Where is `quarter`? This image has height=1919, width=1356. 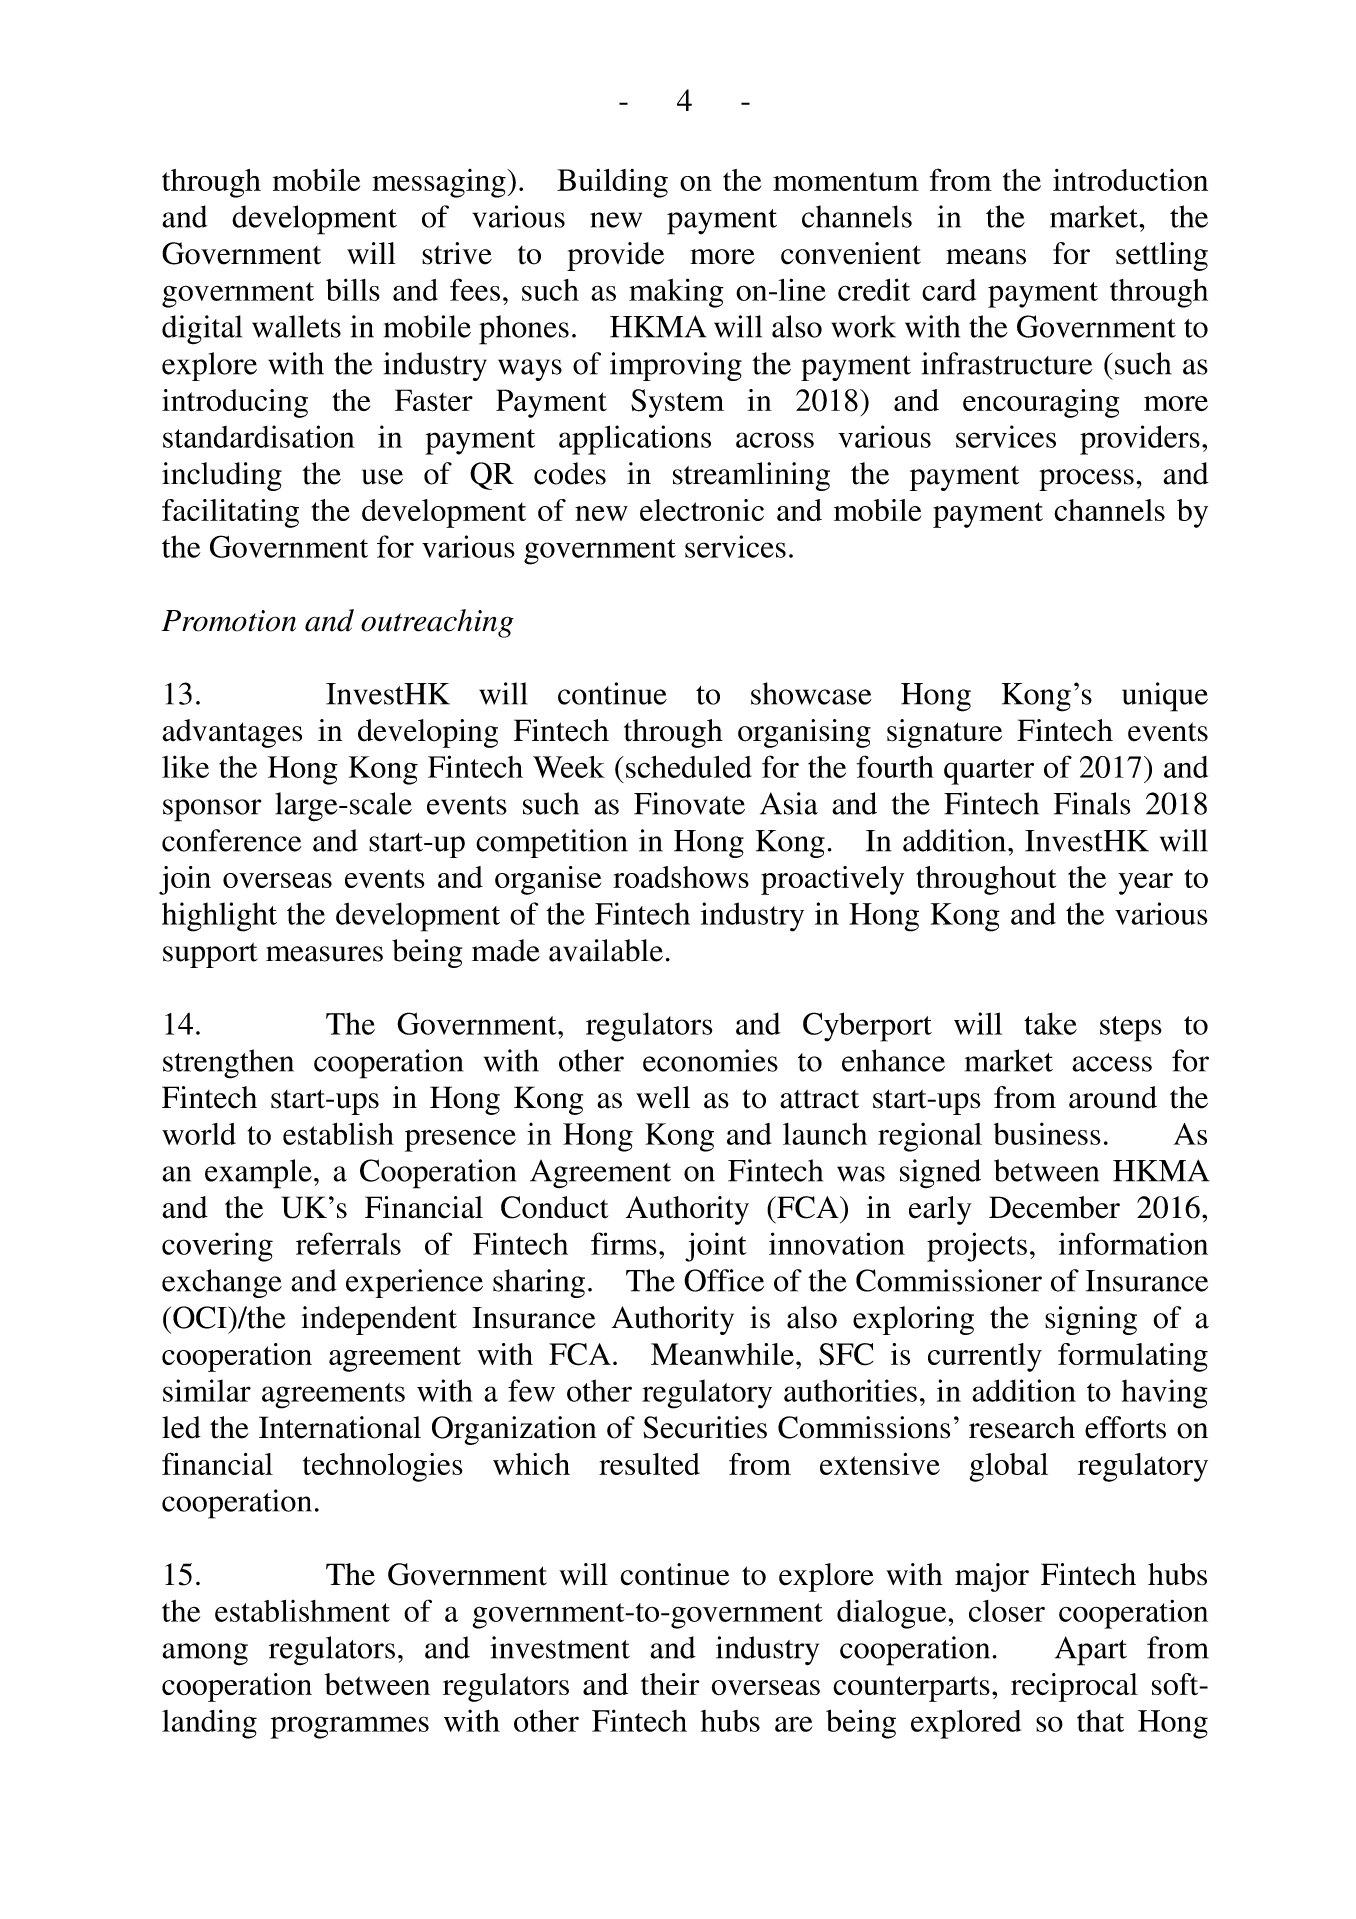
quarter is located at coordinates (989, 772).
